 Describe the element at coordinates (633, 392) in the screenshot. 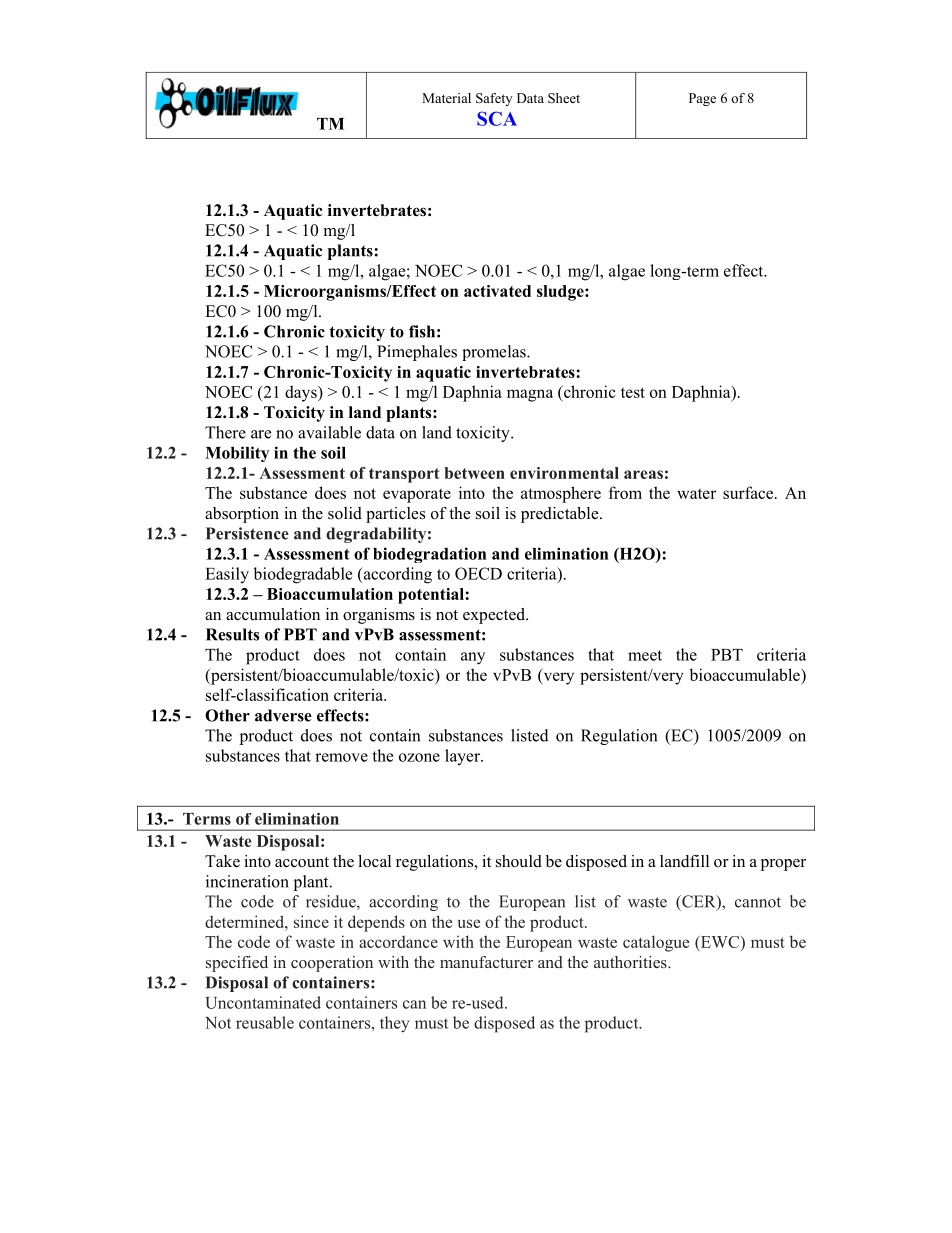

I see `test` at that location.
